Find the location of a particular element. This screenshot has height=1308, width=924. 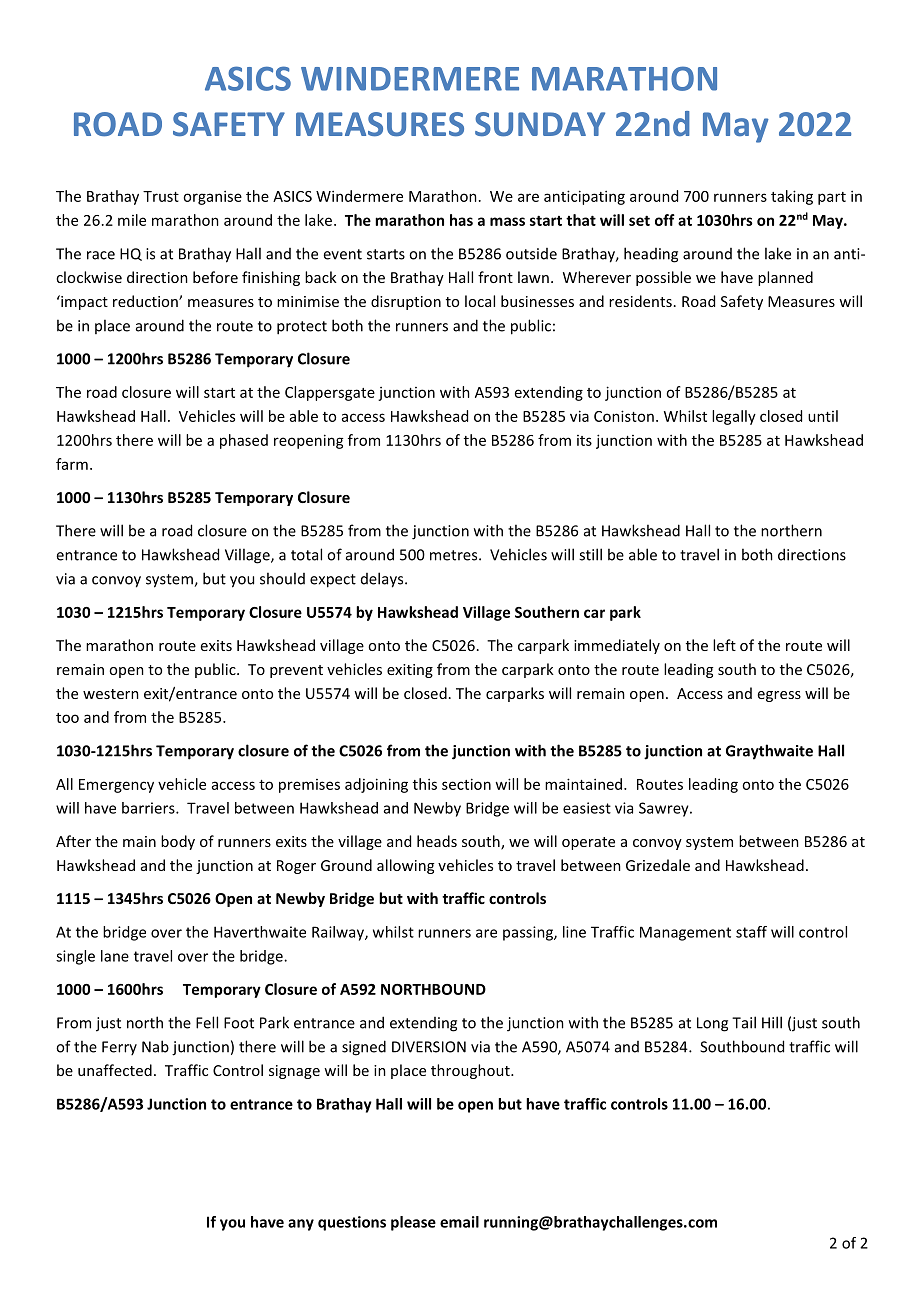

phased is located at coordinates (244, 441).
